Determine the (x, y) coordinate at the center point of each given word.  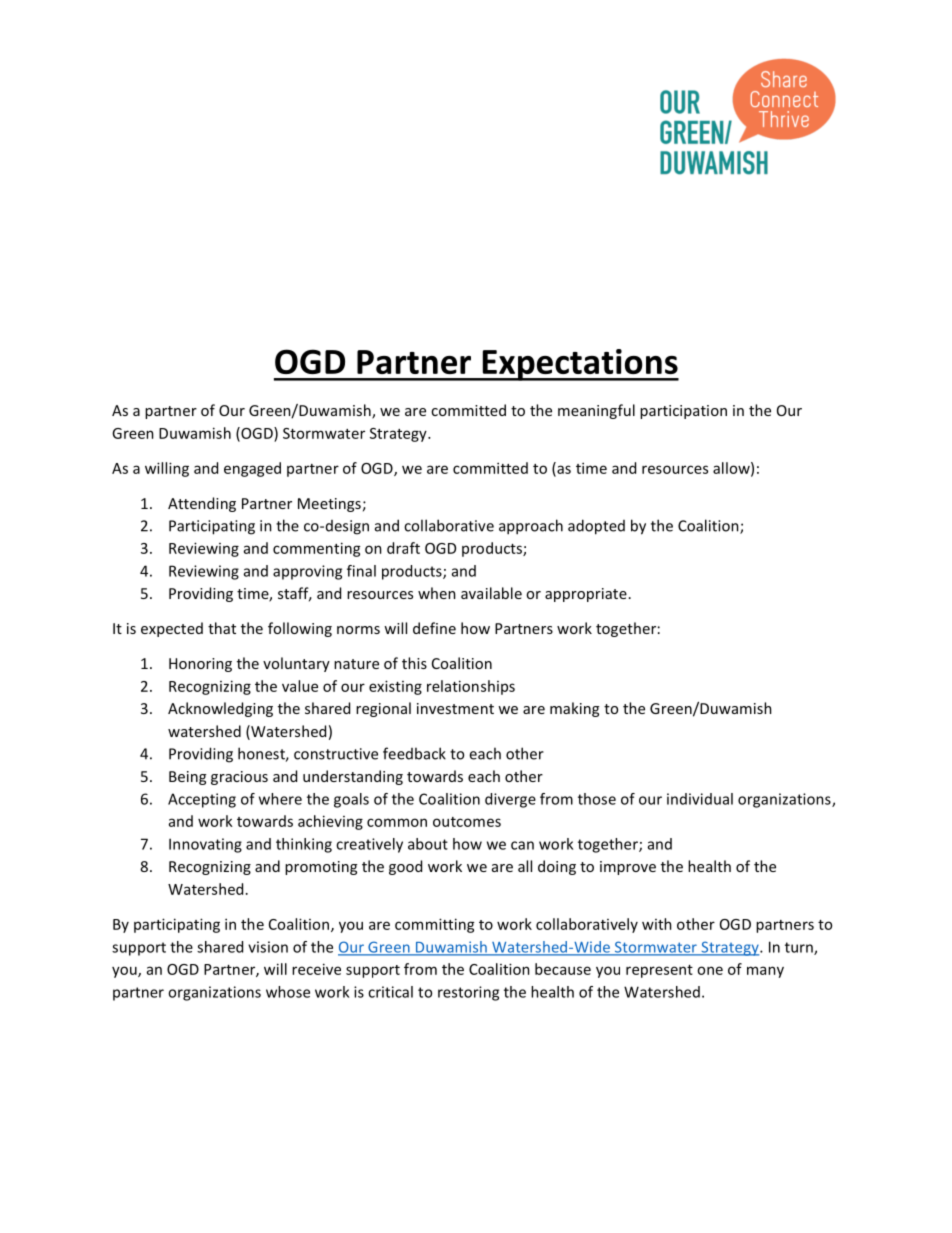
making (574, 709)
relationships (471, 687)
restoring (468, 993)
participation (683, 412)
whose (288, 992)
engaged (252, 469)
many (765, 972)
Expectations (579, 365)
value (300, 686)
